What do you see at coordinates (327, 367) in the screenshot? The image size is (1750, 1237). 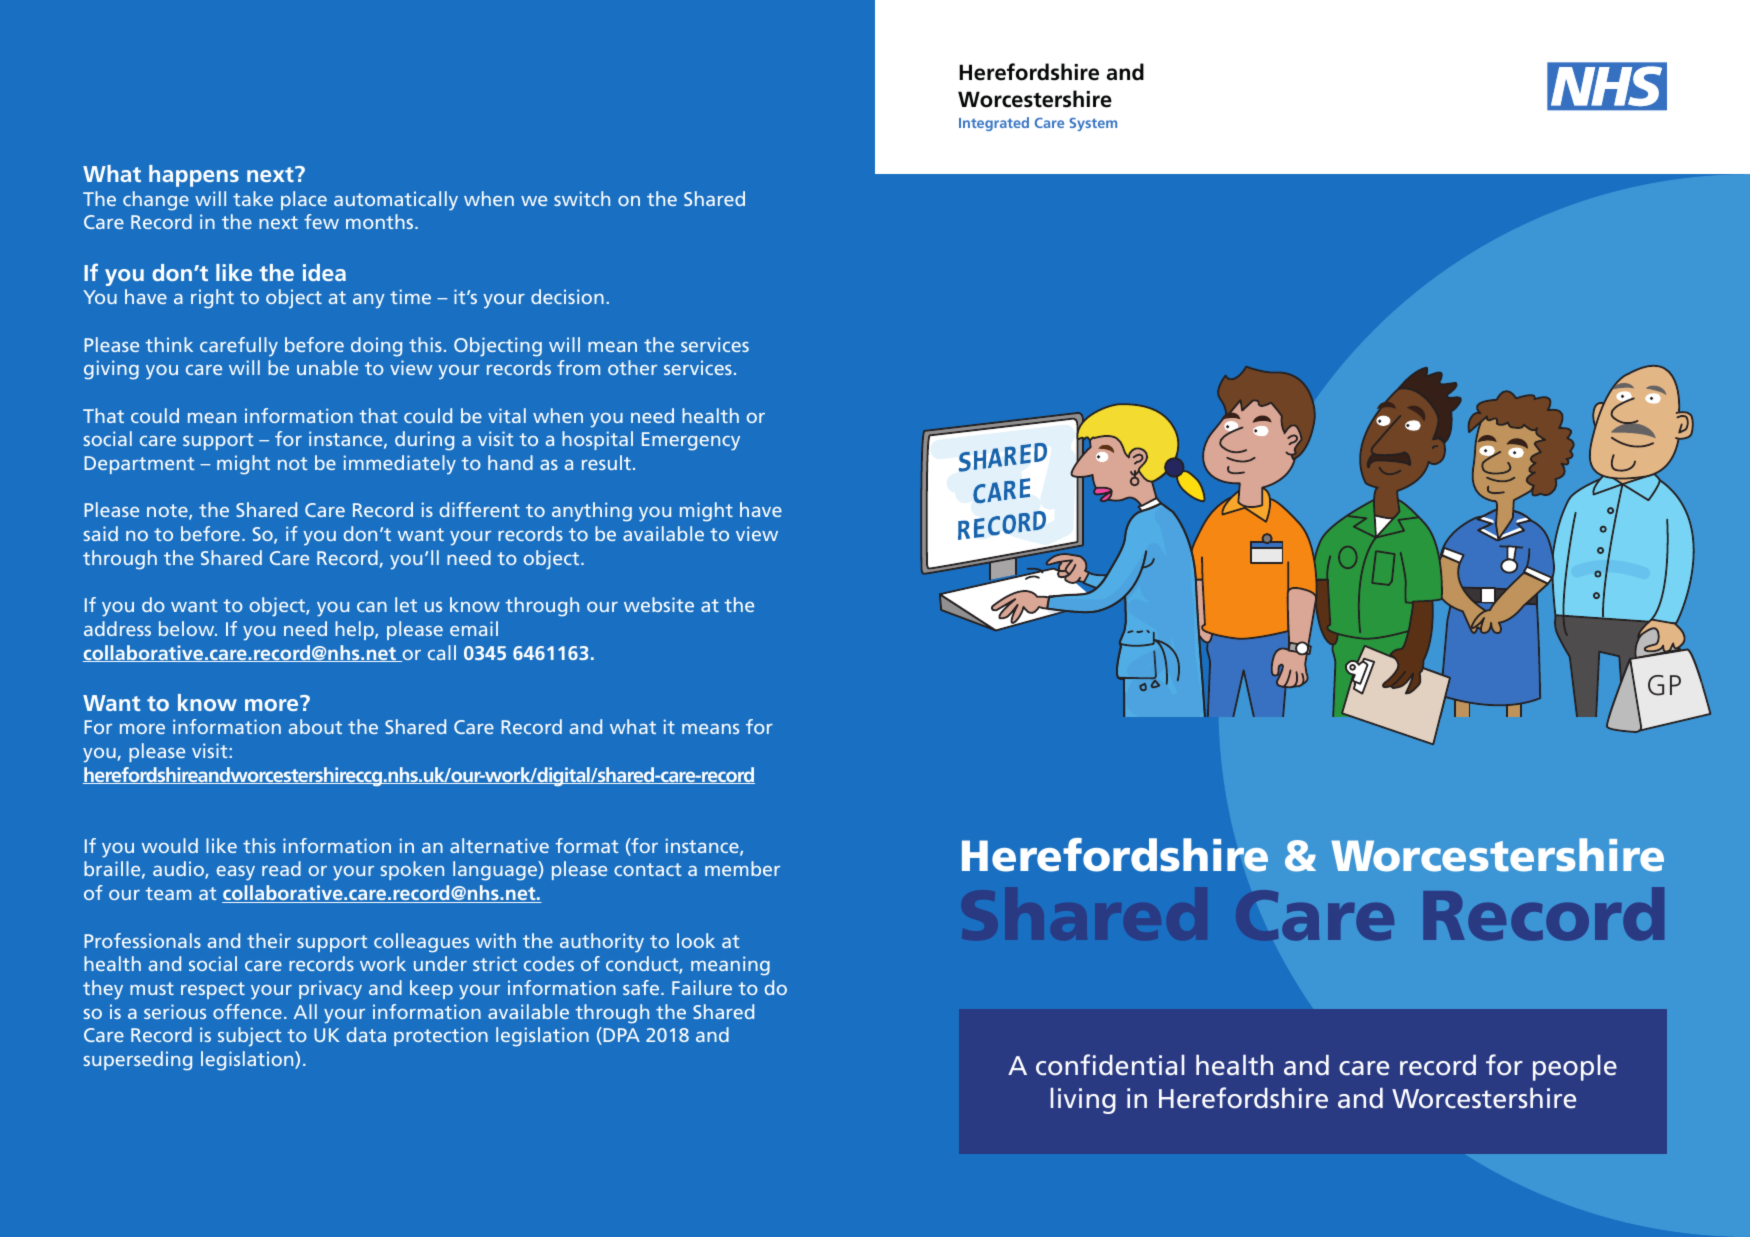 I see `unable` at bounding box center [327, 367].
